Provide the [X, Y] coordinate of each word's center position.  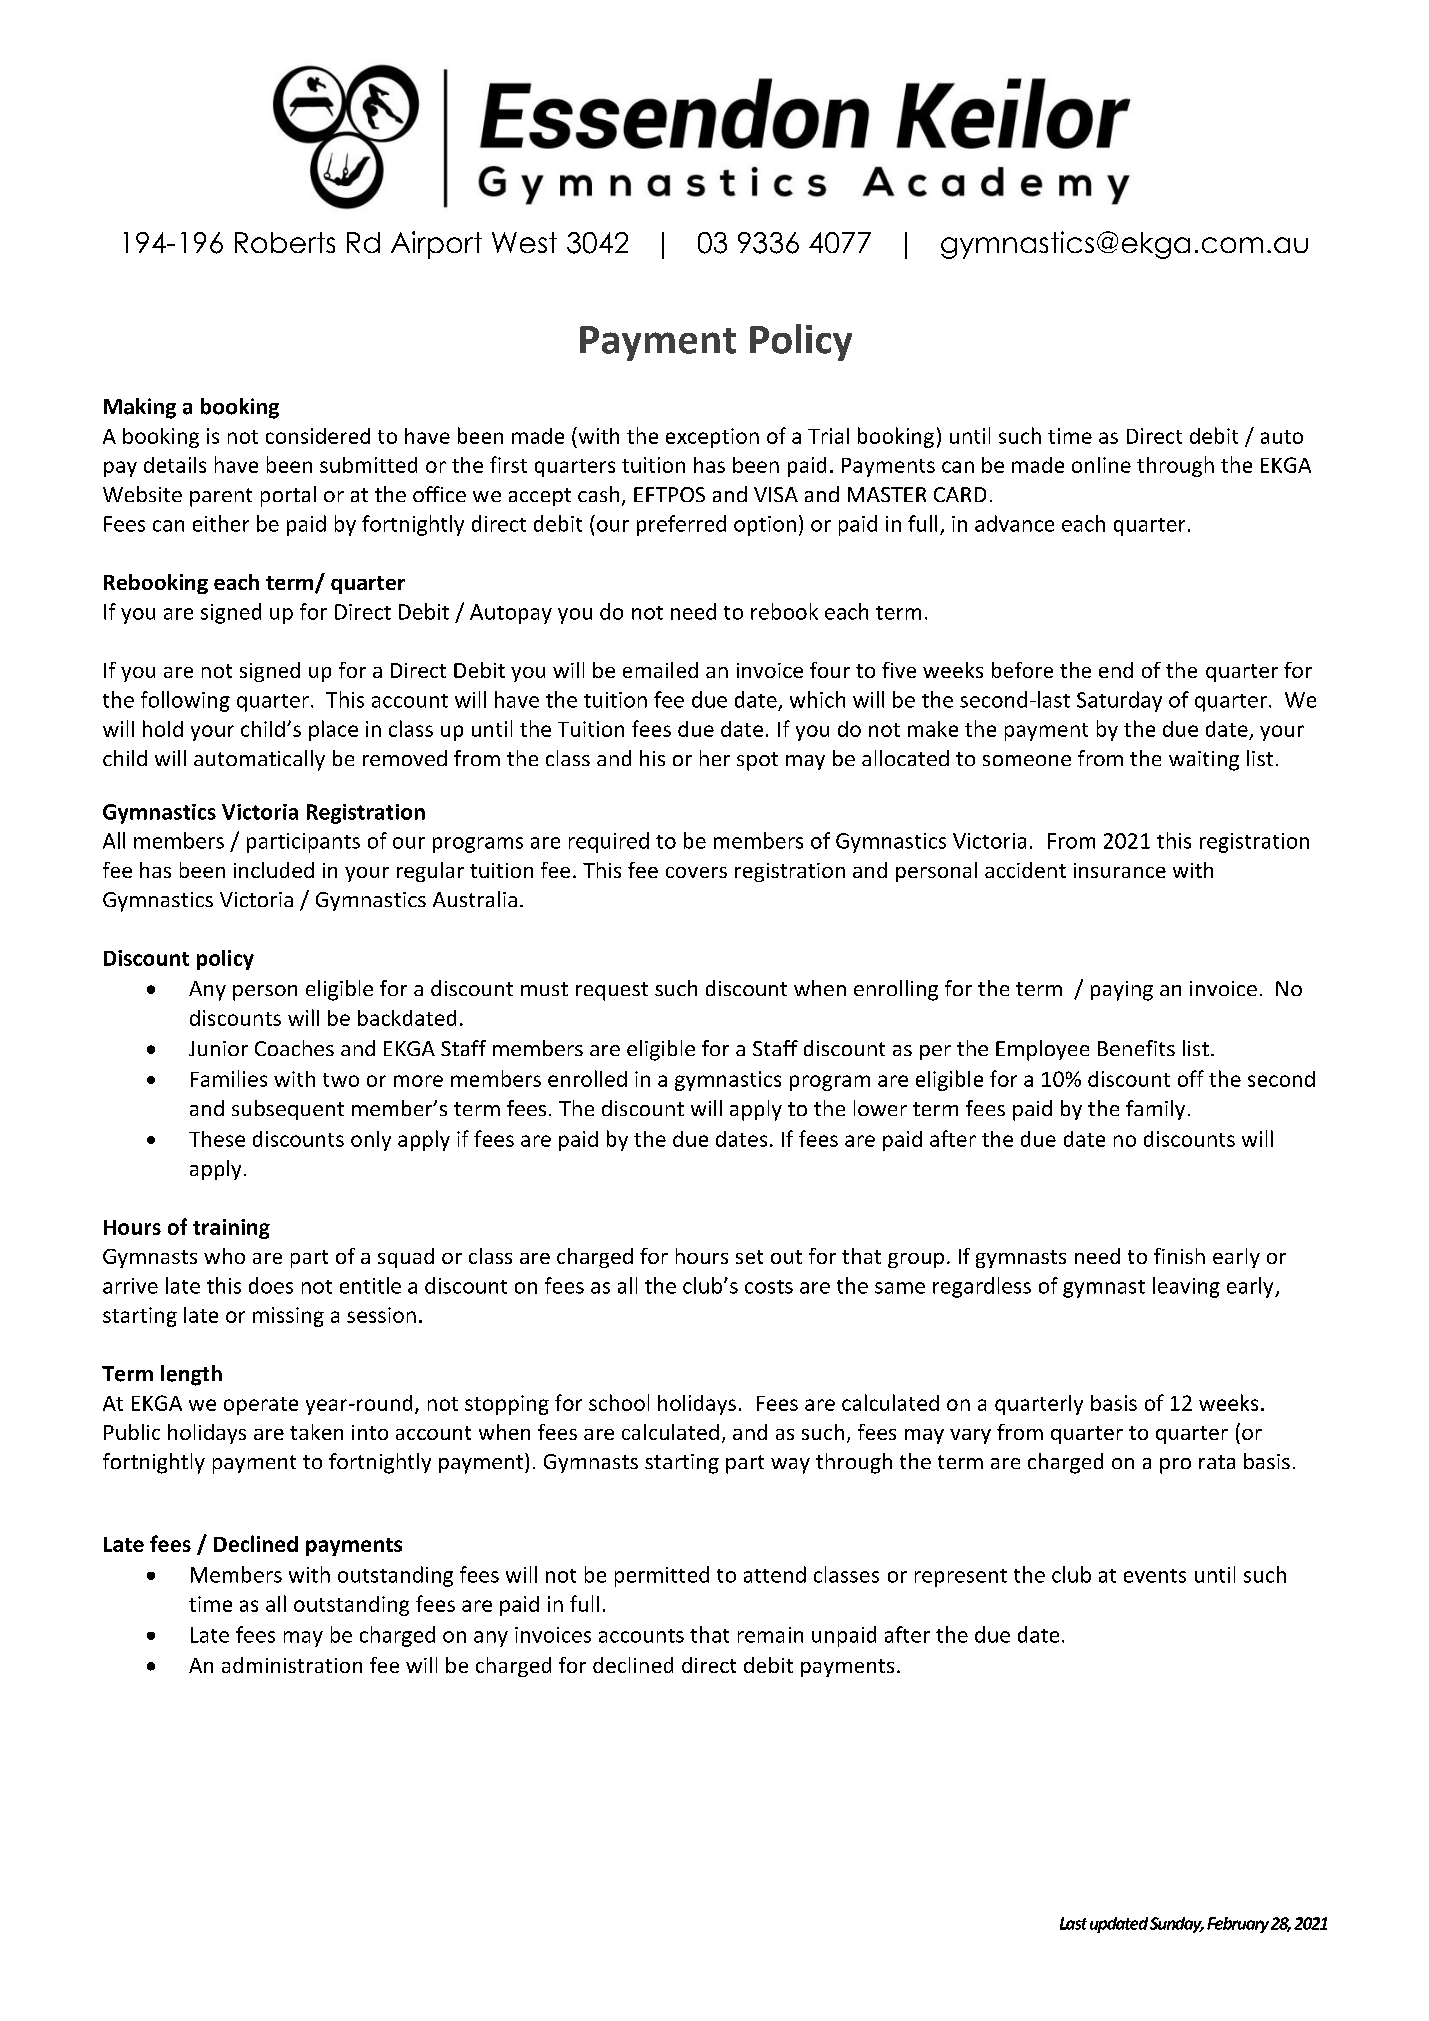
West [524, 242]
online [1101, 465]
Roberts [285, 242]
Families [229, 1078]
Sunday [1177, 1925]
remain [770, 1635]
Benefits [1136, 1048]
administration [292, 1665]
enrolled [587, 1078]
